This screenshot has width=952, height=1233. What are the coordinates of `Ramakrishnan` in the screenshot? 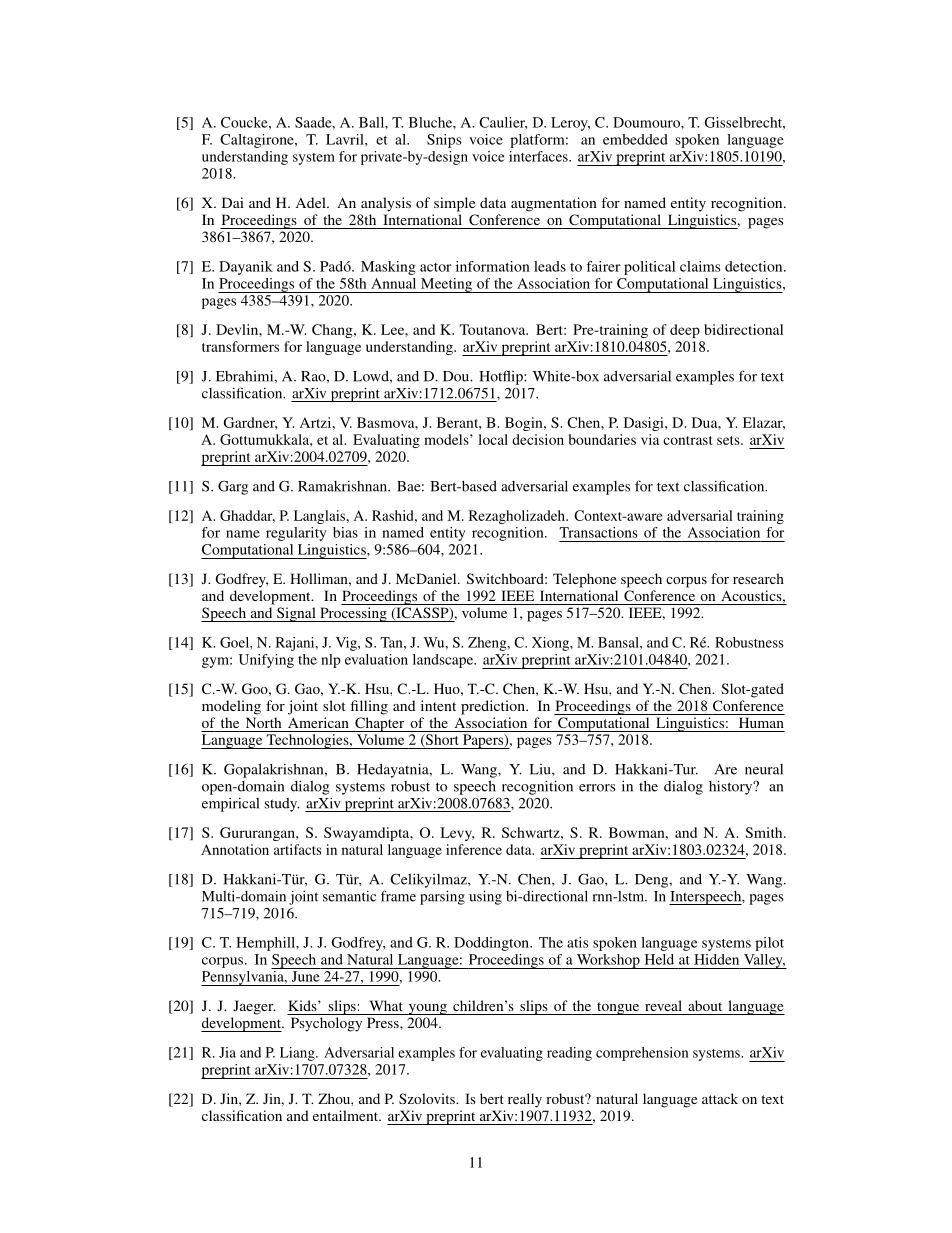 It's located at (343, 486).
